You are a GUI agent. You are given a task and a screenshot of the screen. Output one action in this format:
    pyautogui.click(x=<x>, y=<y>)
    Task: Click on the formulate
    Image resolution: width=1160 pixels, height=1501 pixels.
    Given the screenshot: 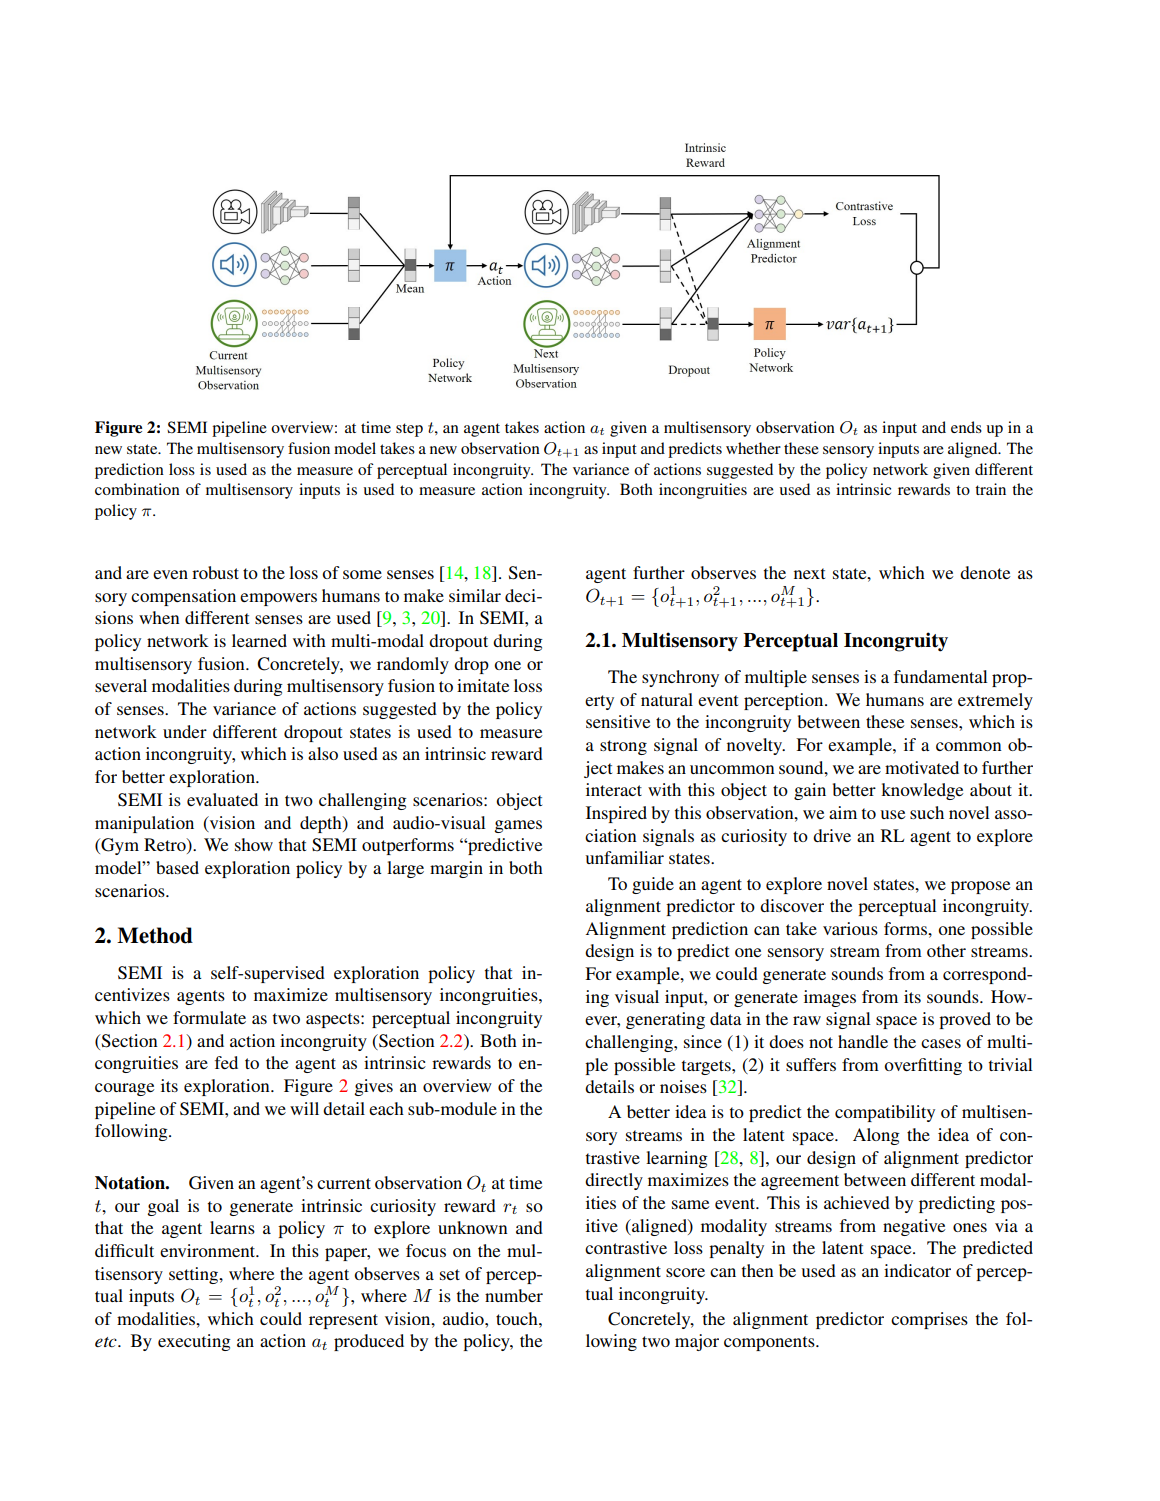 What is the action you would take?
    pyautogui.click(x=209, y=1017)
